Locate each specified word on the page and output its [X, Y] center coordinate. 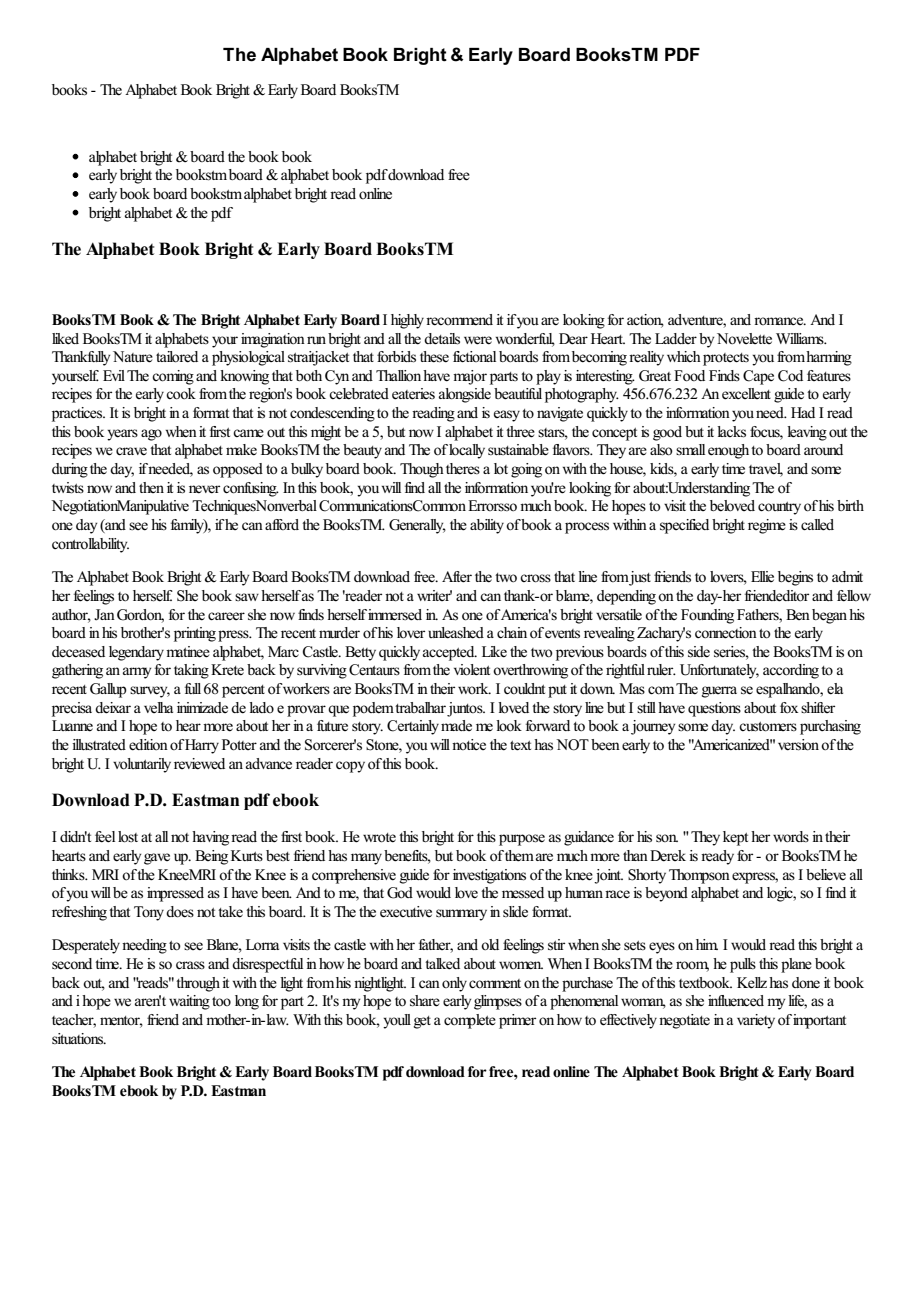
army [137, 673]
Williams [801, 338]
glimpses [498, 1002]
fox [789, 707]
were [478, 340]
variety [756, 1021]
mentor [121, 1022]
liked [65, 339]
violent [472, 670]
